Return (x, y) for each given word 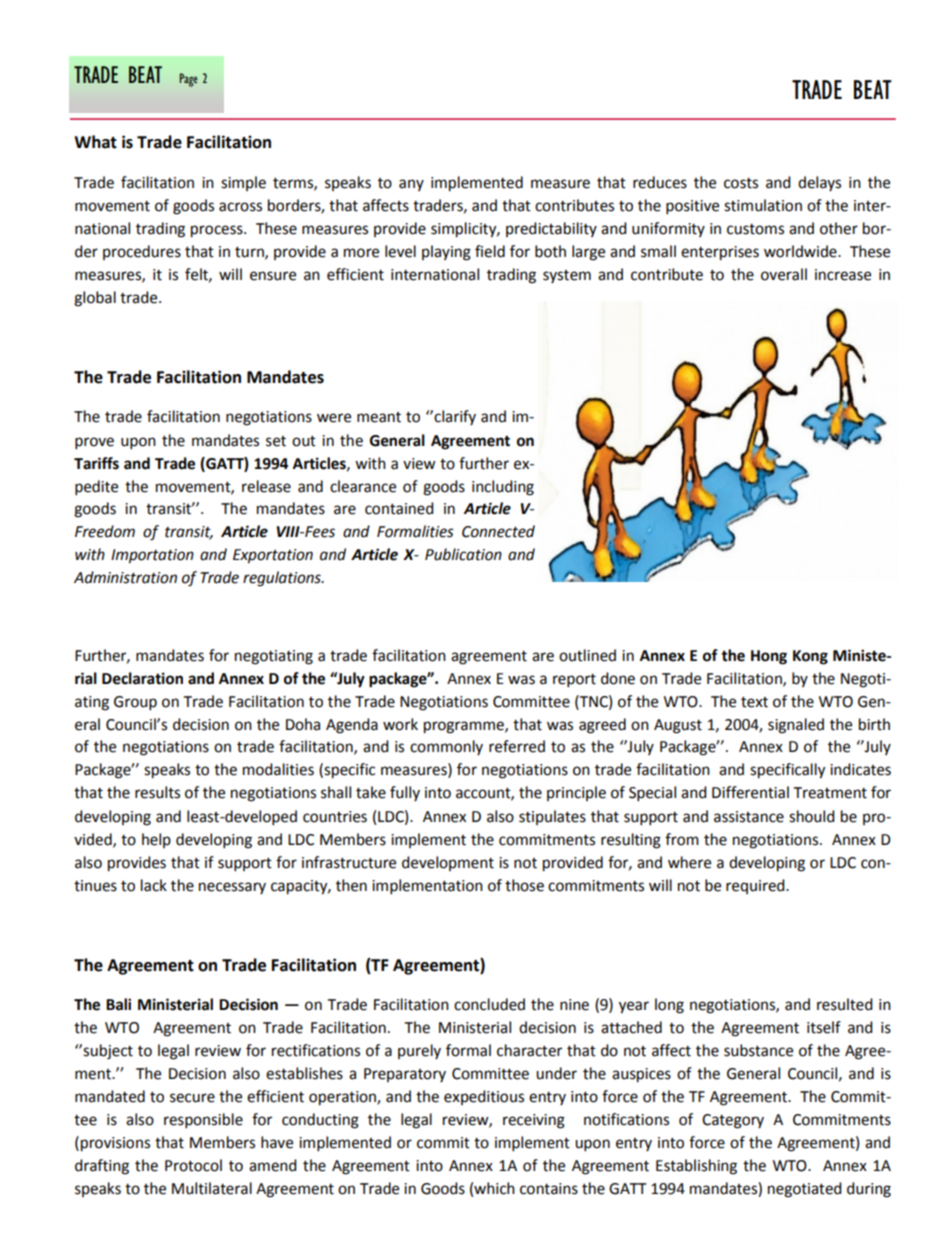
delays (819, 183)
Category (733, 1121)
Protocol (193, 1165)
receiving (534, 1121)
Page (189, 80)
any (411, 185)
